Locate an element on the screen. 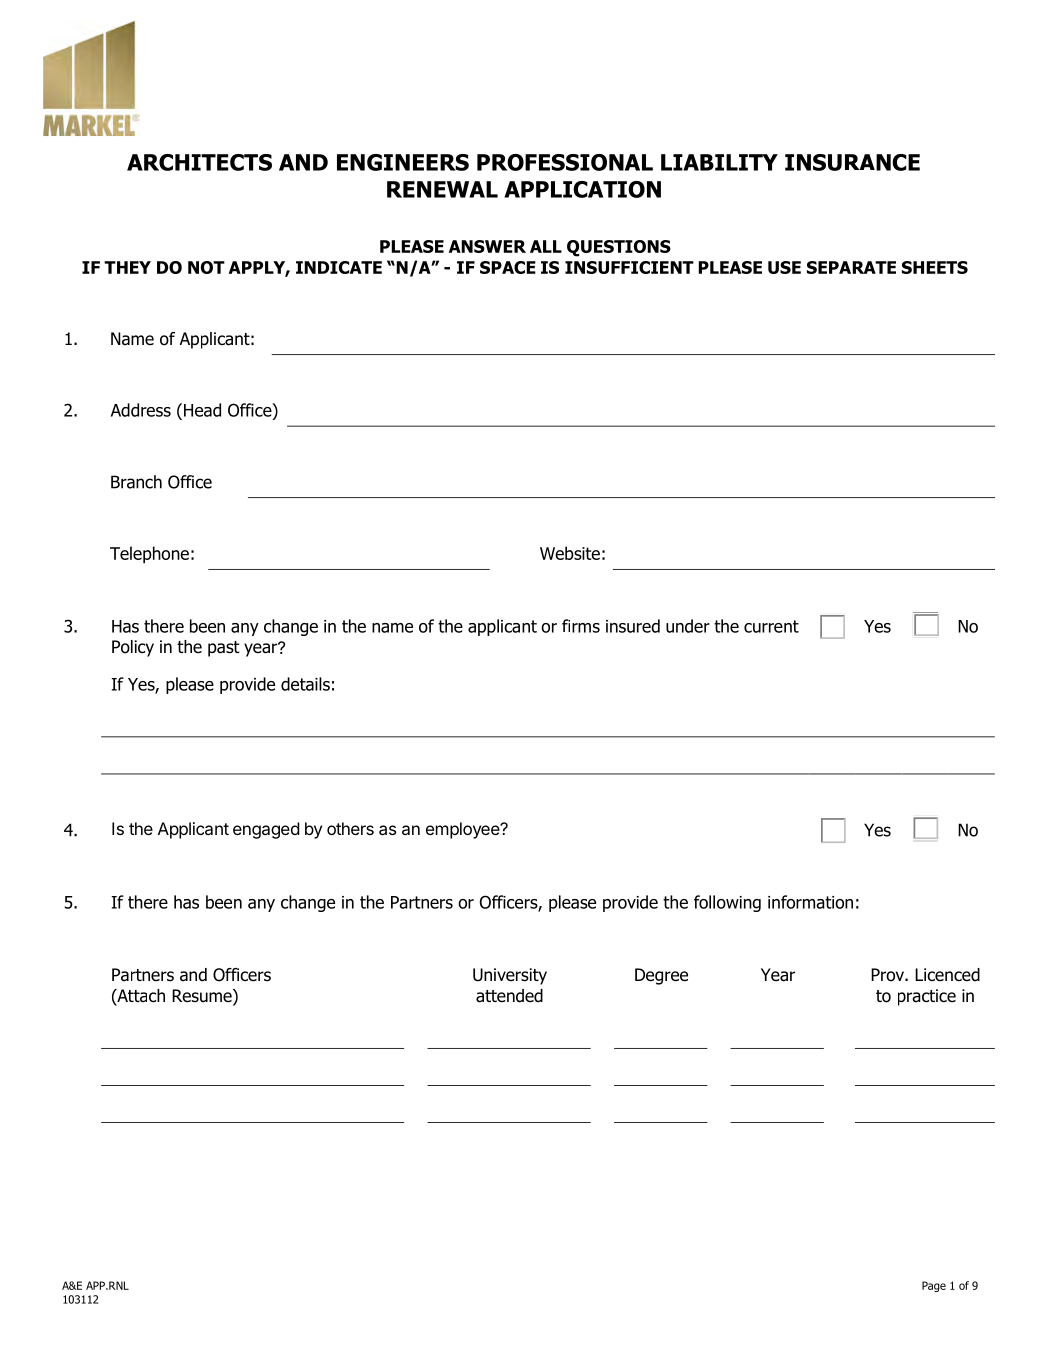 The width and height of the screenshot is (1057, 1368). attended is located at coordinates (509, 996).
